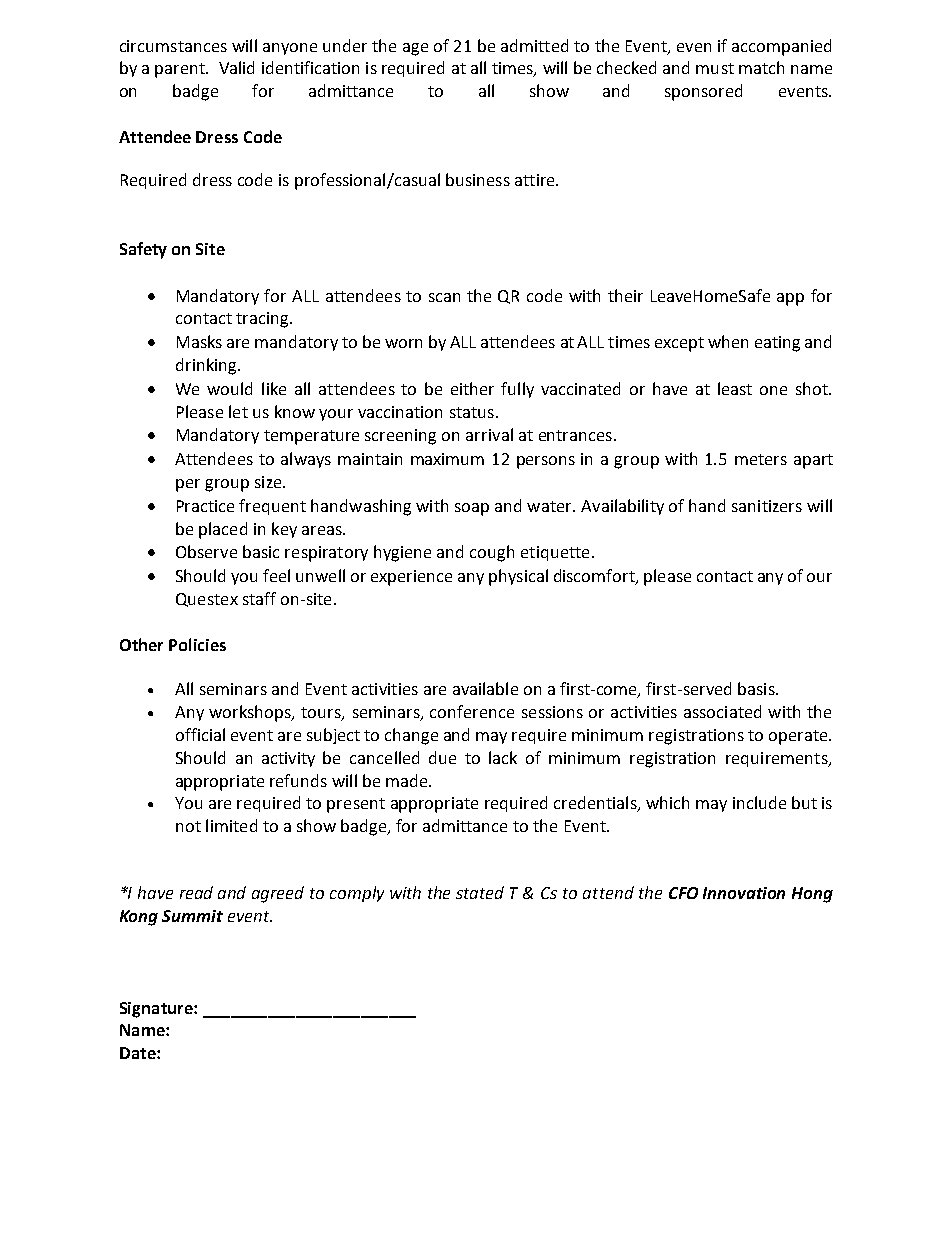 The width and height of the document is (952, 1233). I want to click on Innovation, so click(744, 893).
